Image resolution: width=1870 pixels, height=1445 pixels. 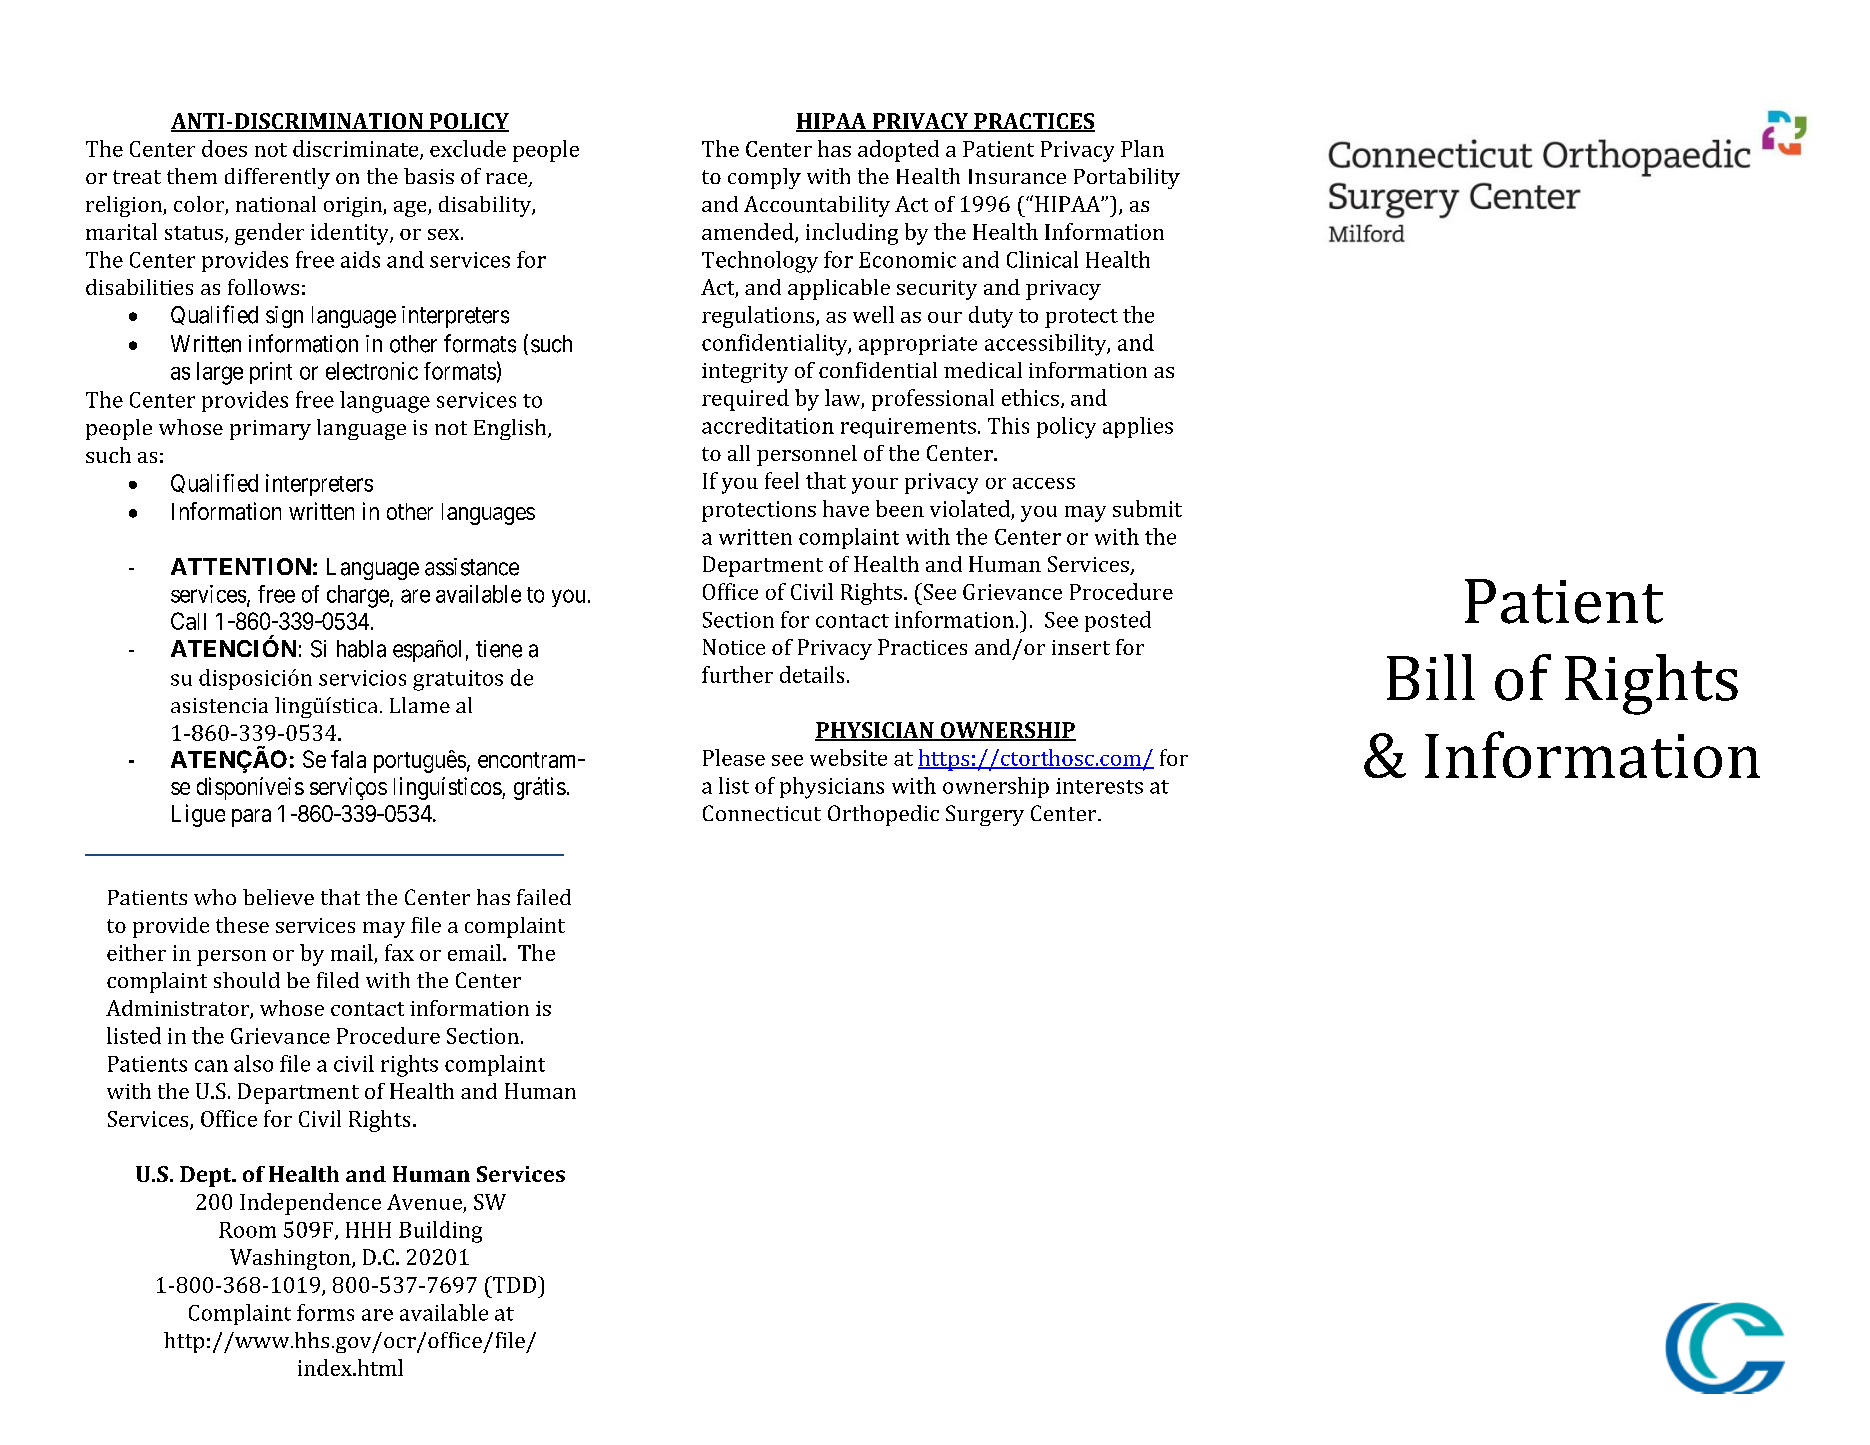 What do you see at coordinates (846, 508) in the page?
I see `have` at bounding box center [846, 508].
